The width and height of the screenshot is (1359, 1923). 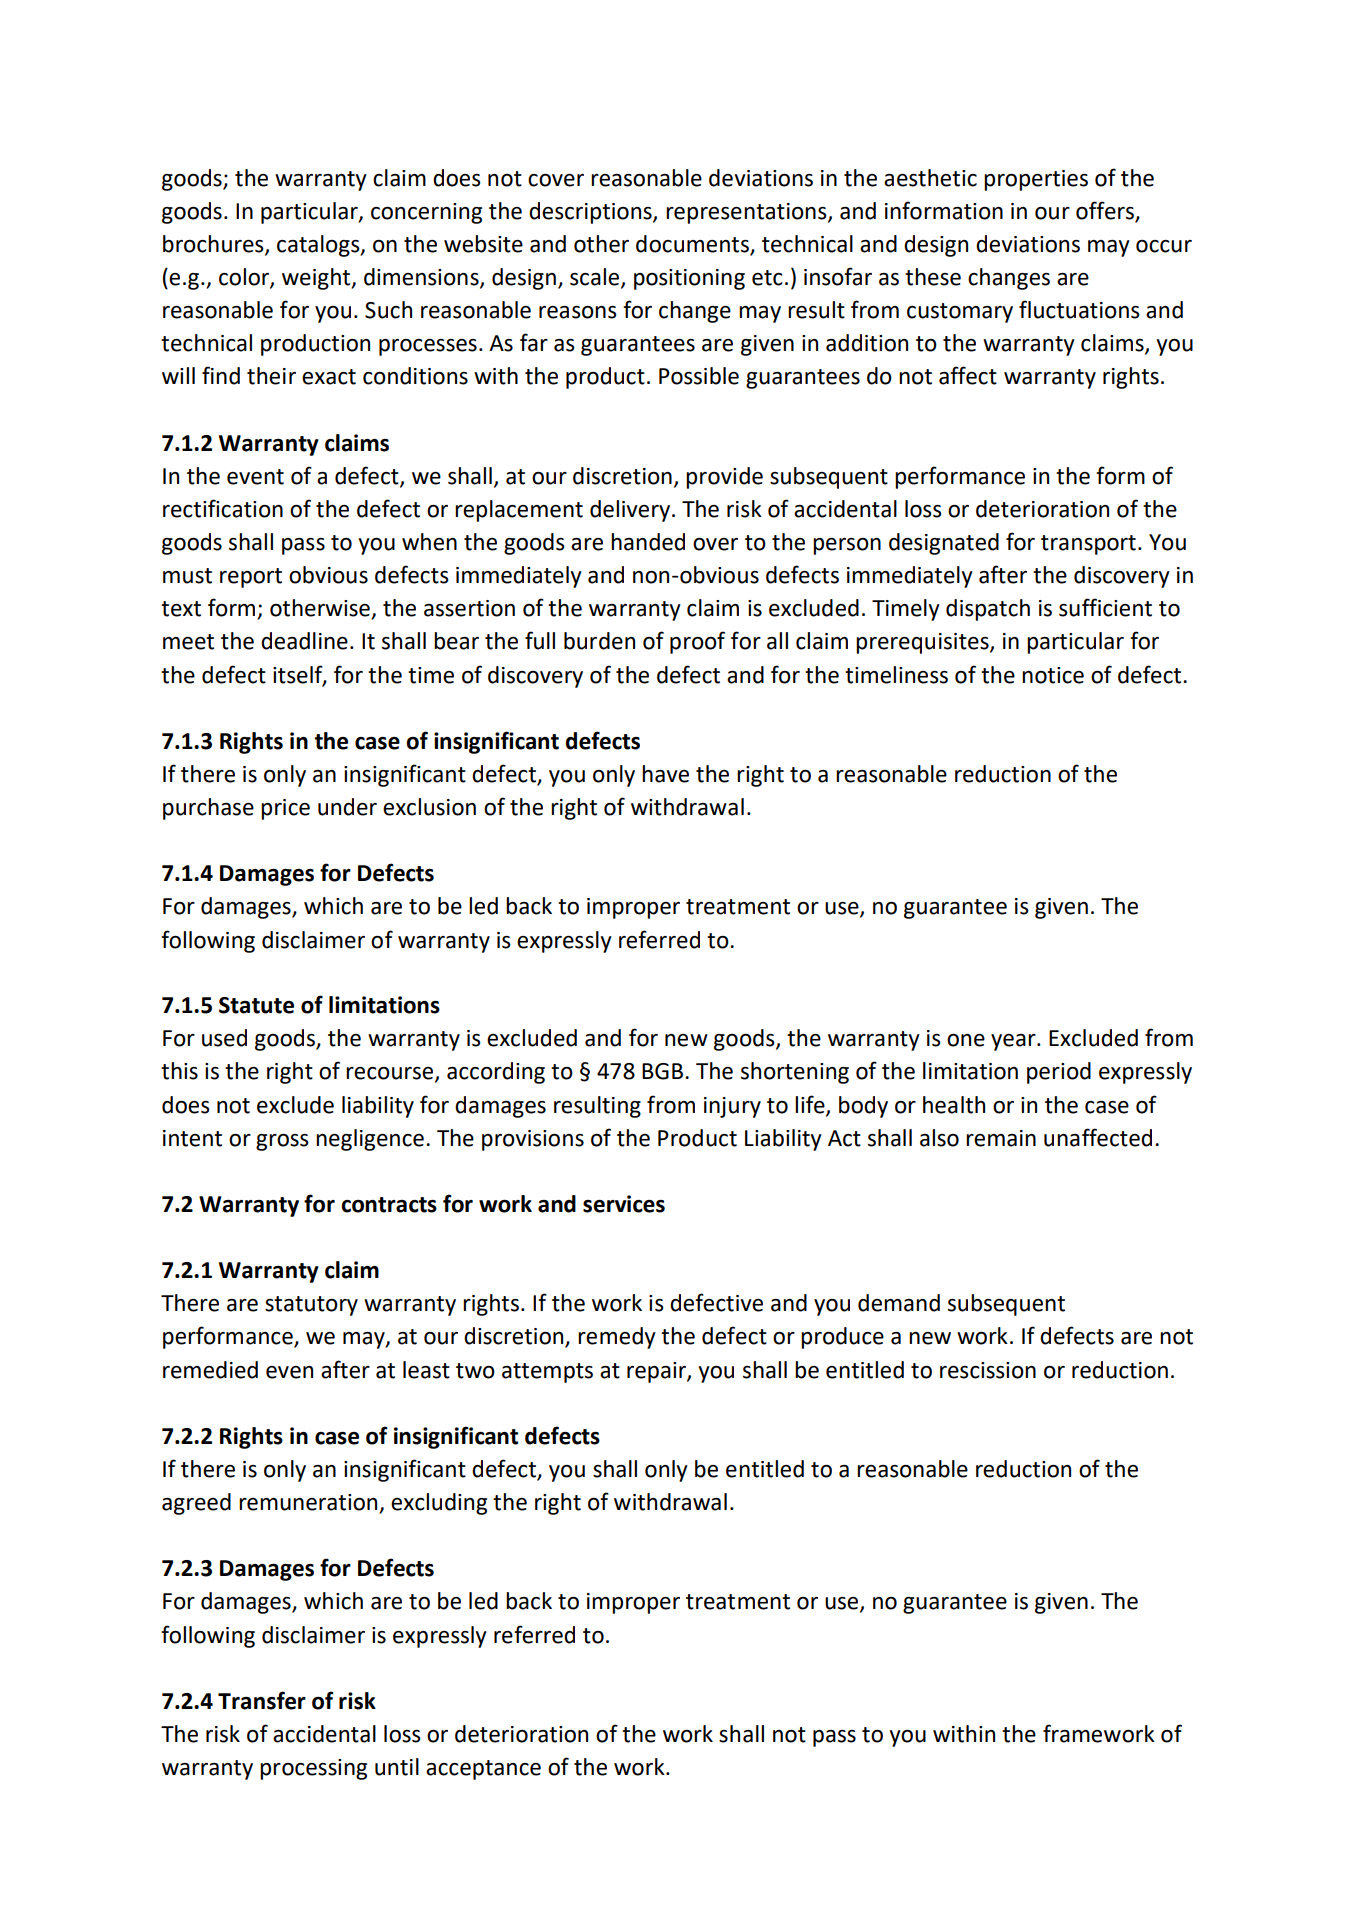 What do you see at coordinates (389, 1205) in the screenshot?
I see `contracts` at bounding box center [389, 1205].
